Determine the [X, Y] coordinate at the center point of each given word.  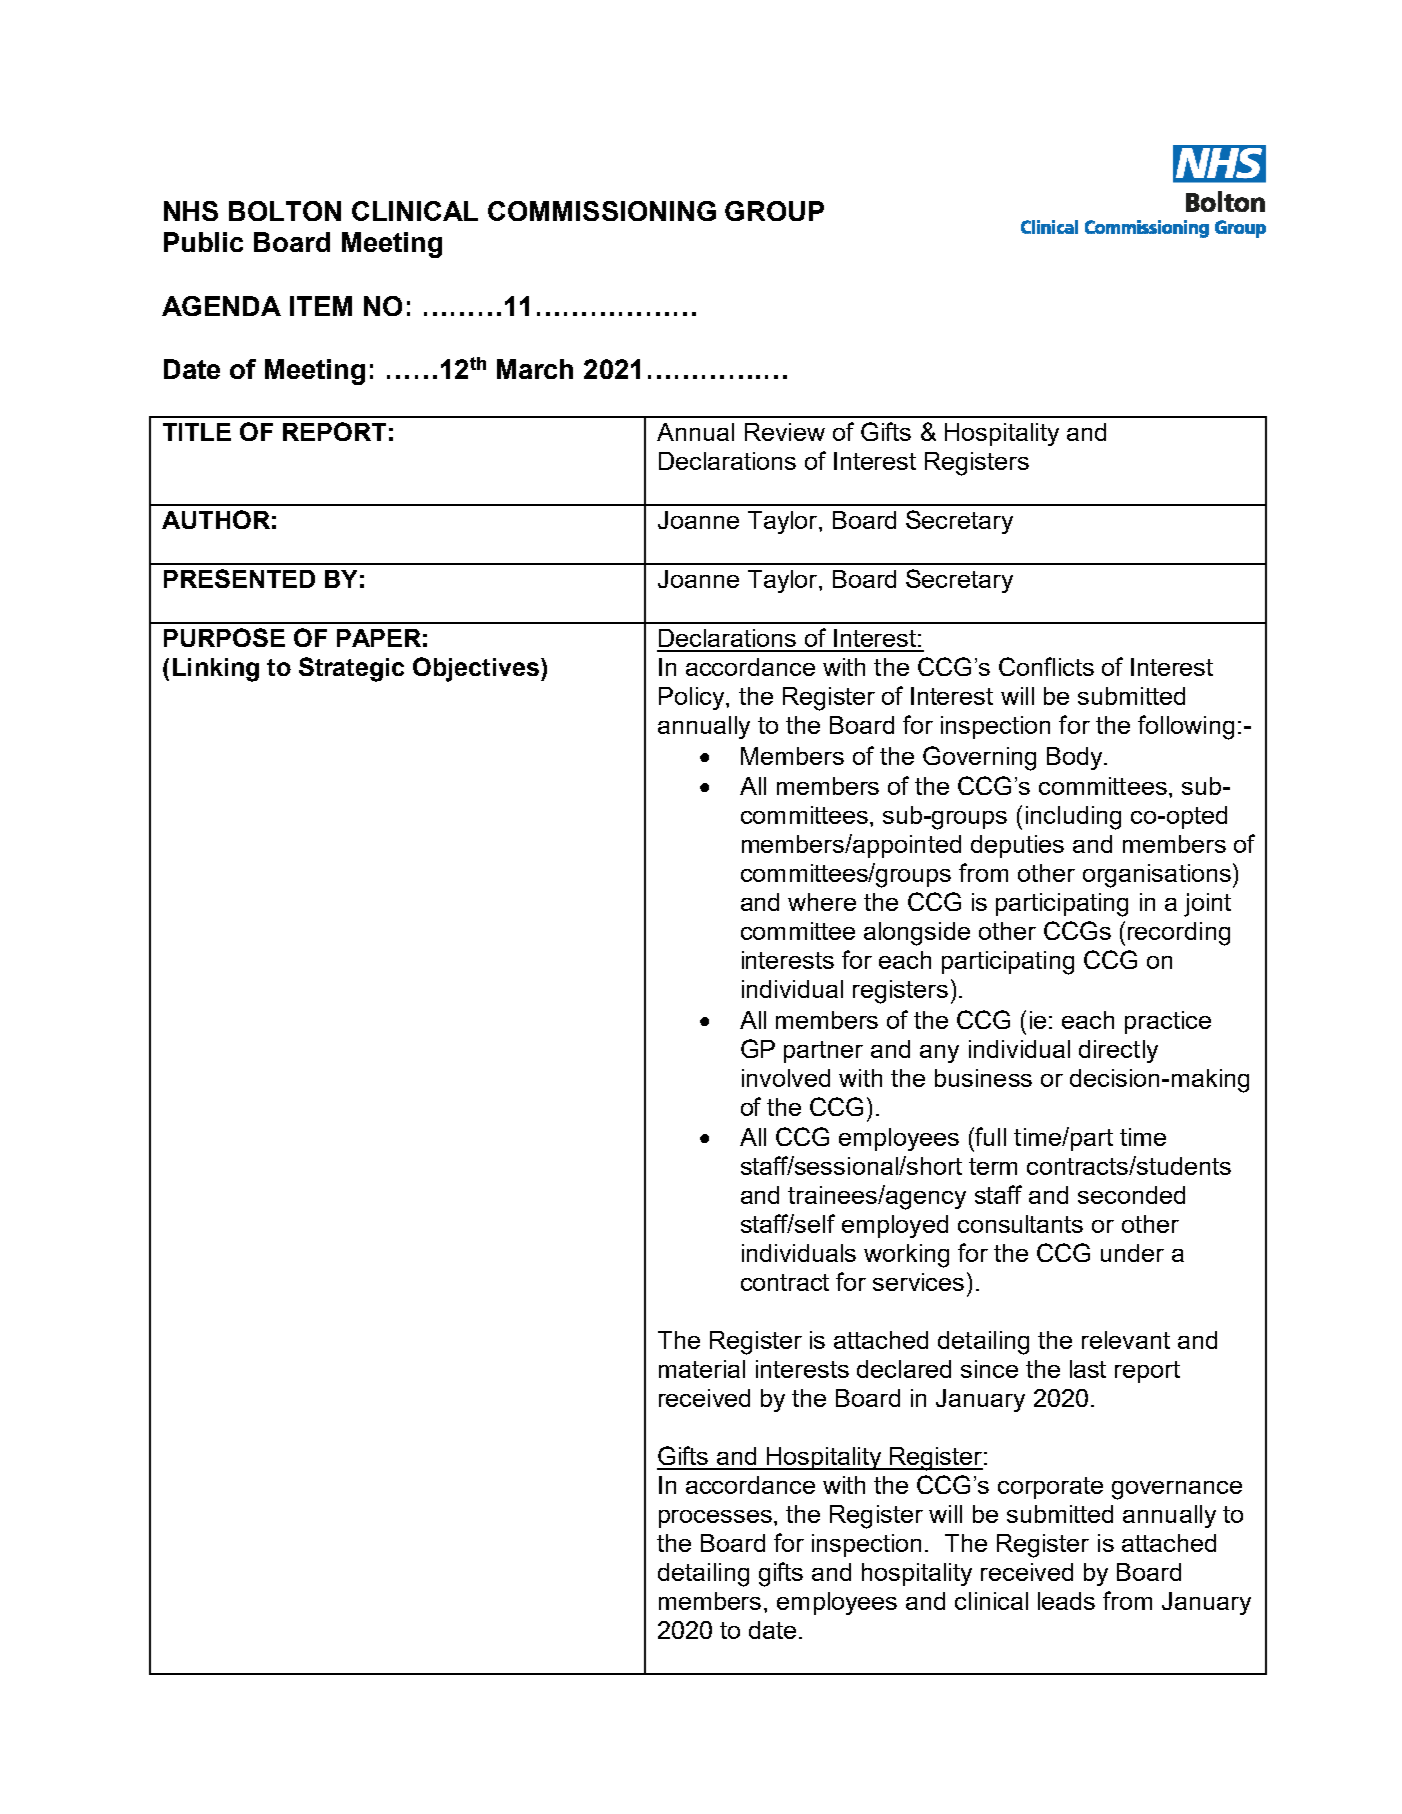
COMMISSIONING [602, 211]
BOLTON [285, 211]
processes [715, 1519]
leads [1066, 1601]
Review [785, 432]
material [702, 1369]
